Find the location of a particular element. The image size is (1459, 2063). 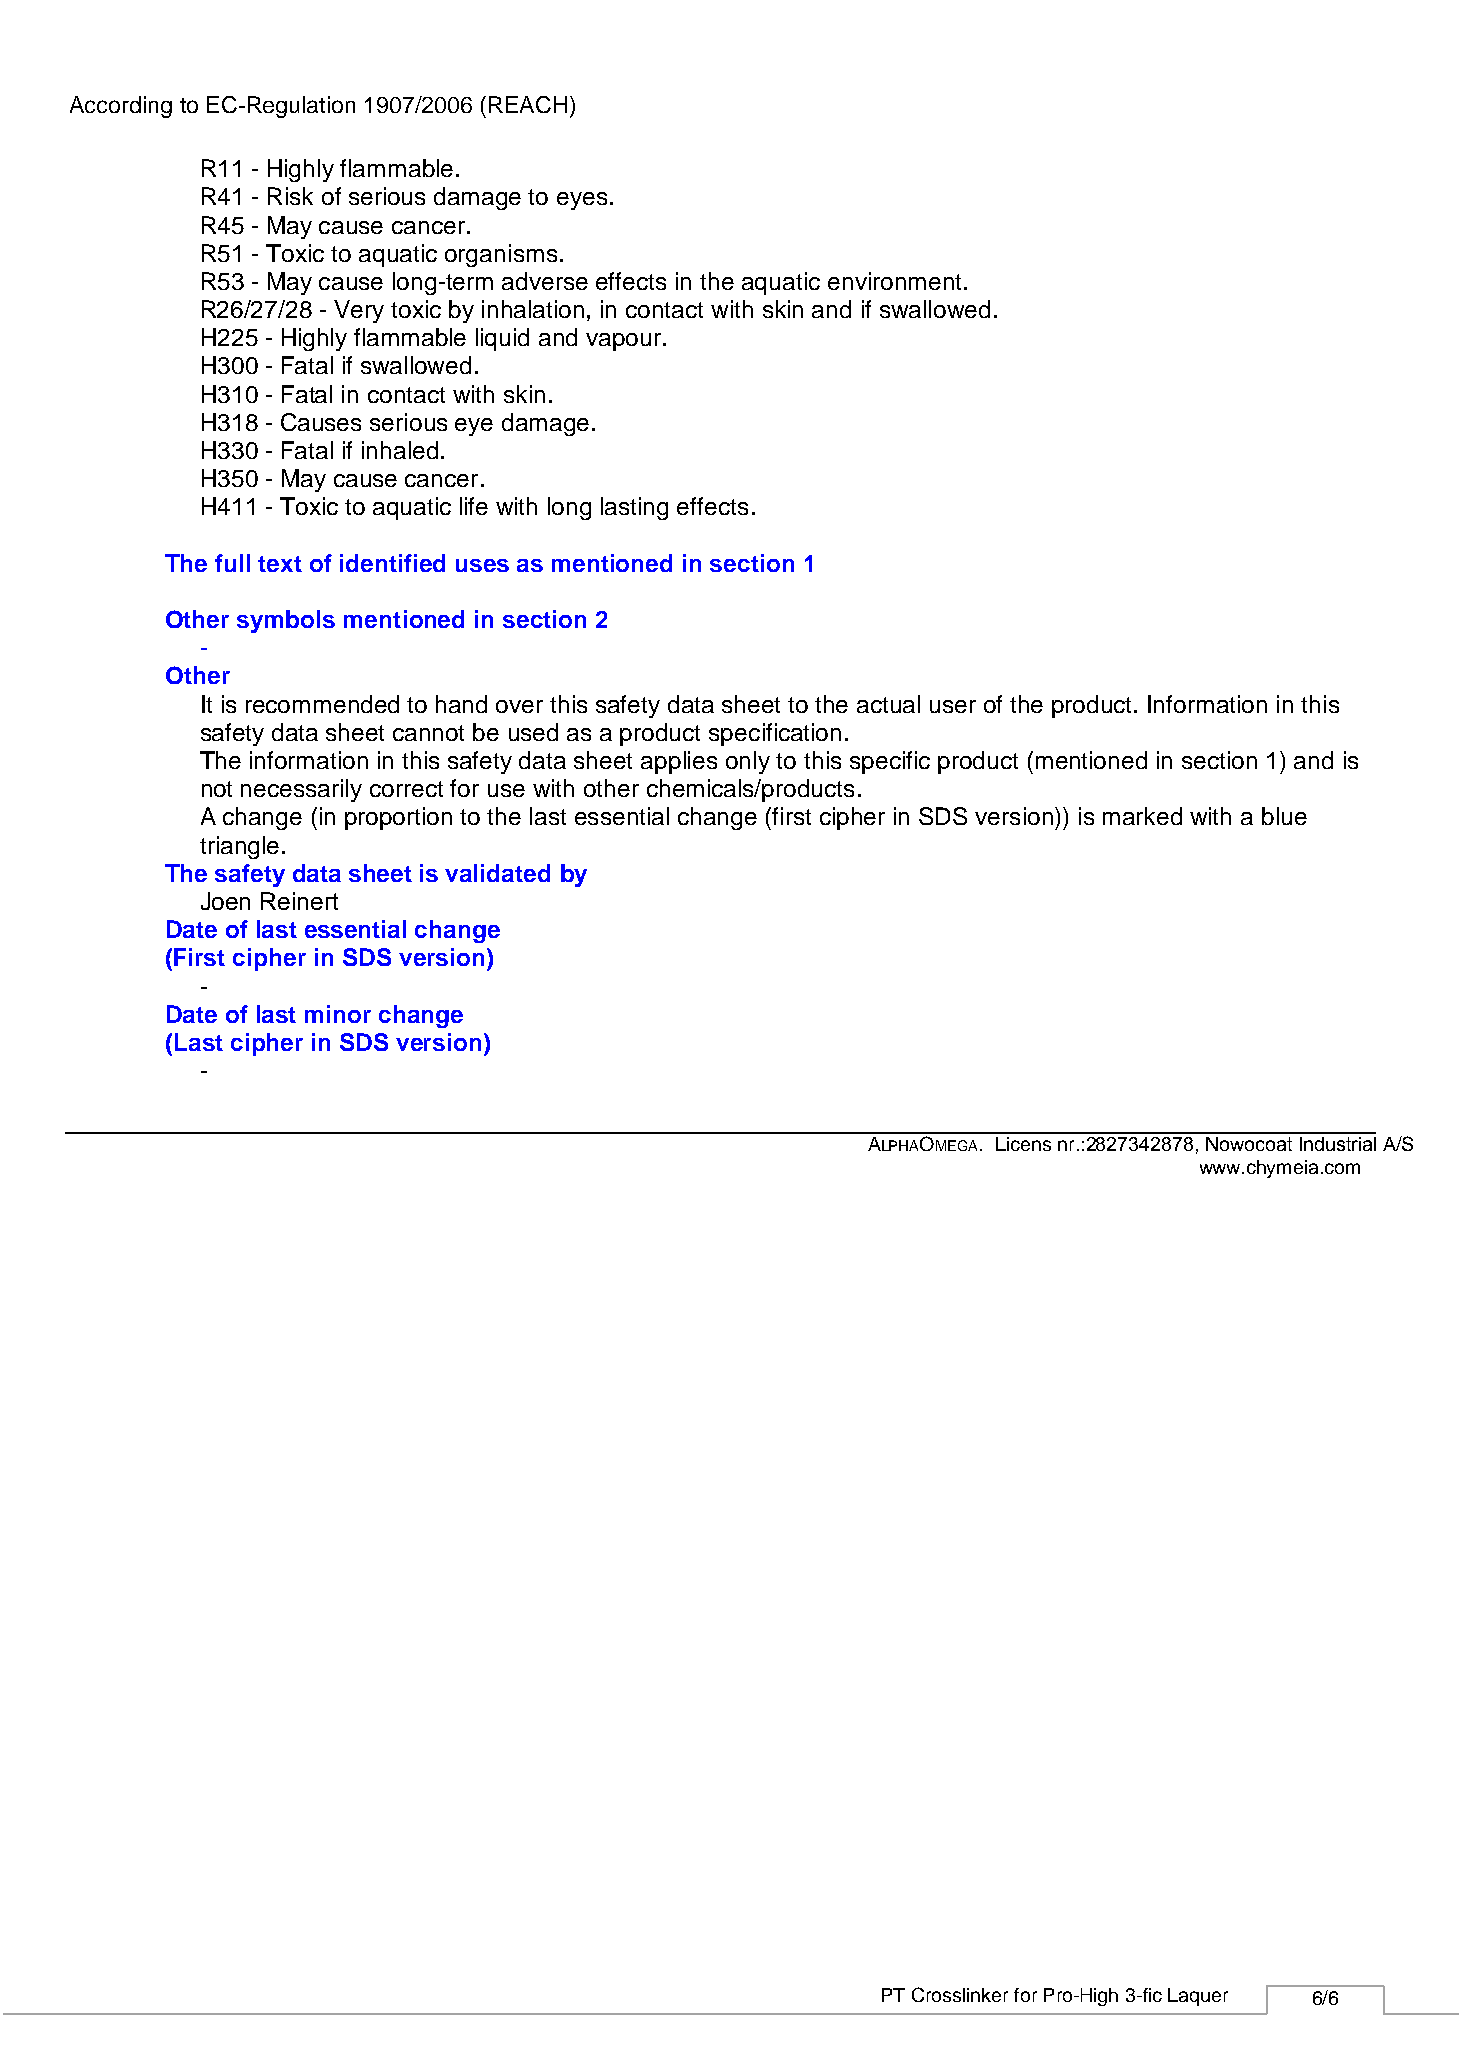

Laquer is located at coordinates (1198, 1997).
